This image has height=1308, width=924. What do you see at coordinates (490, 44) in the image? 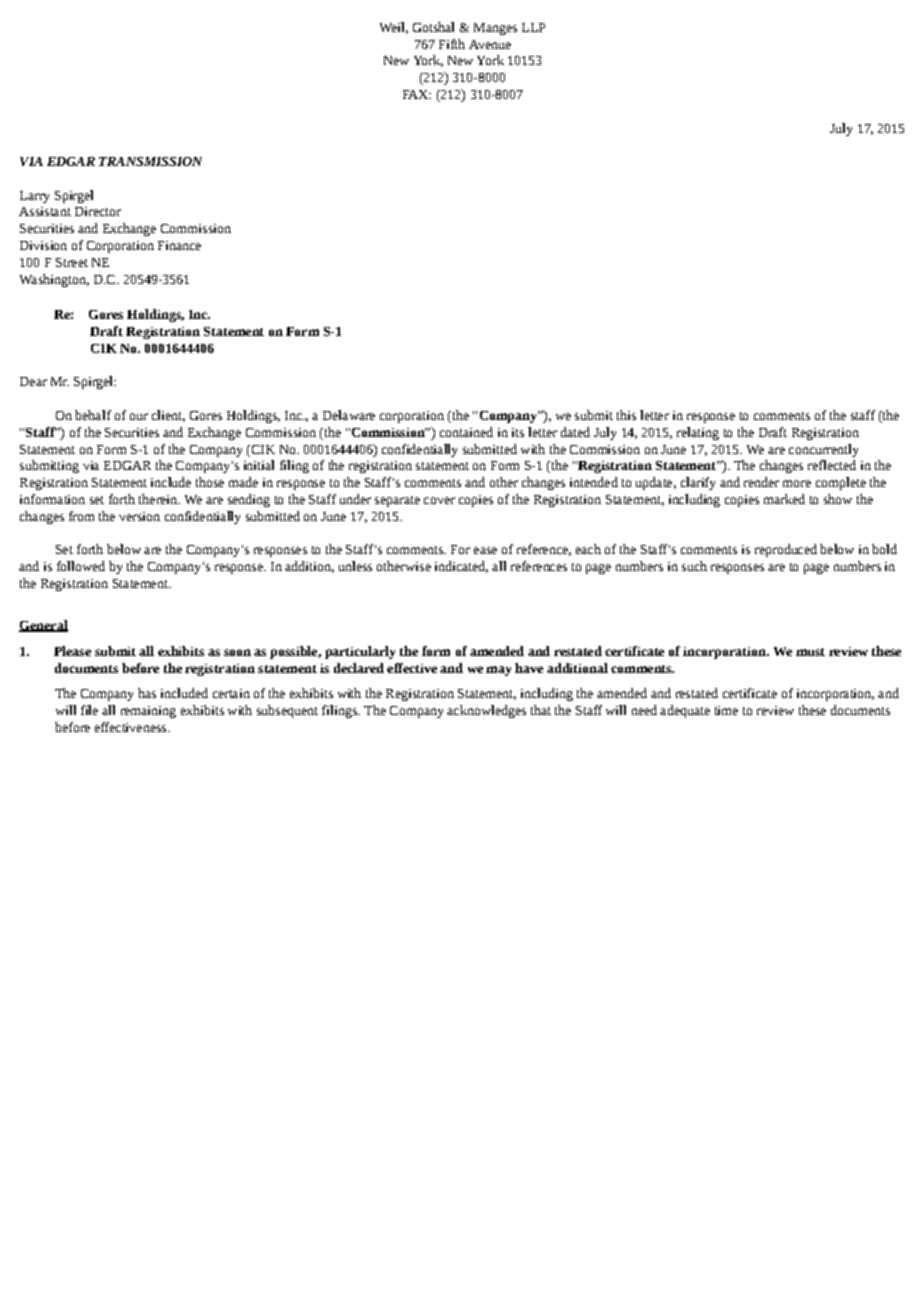
I see `Avenue` at bounding box center [490, 44].
